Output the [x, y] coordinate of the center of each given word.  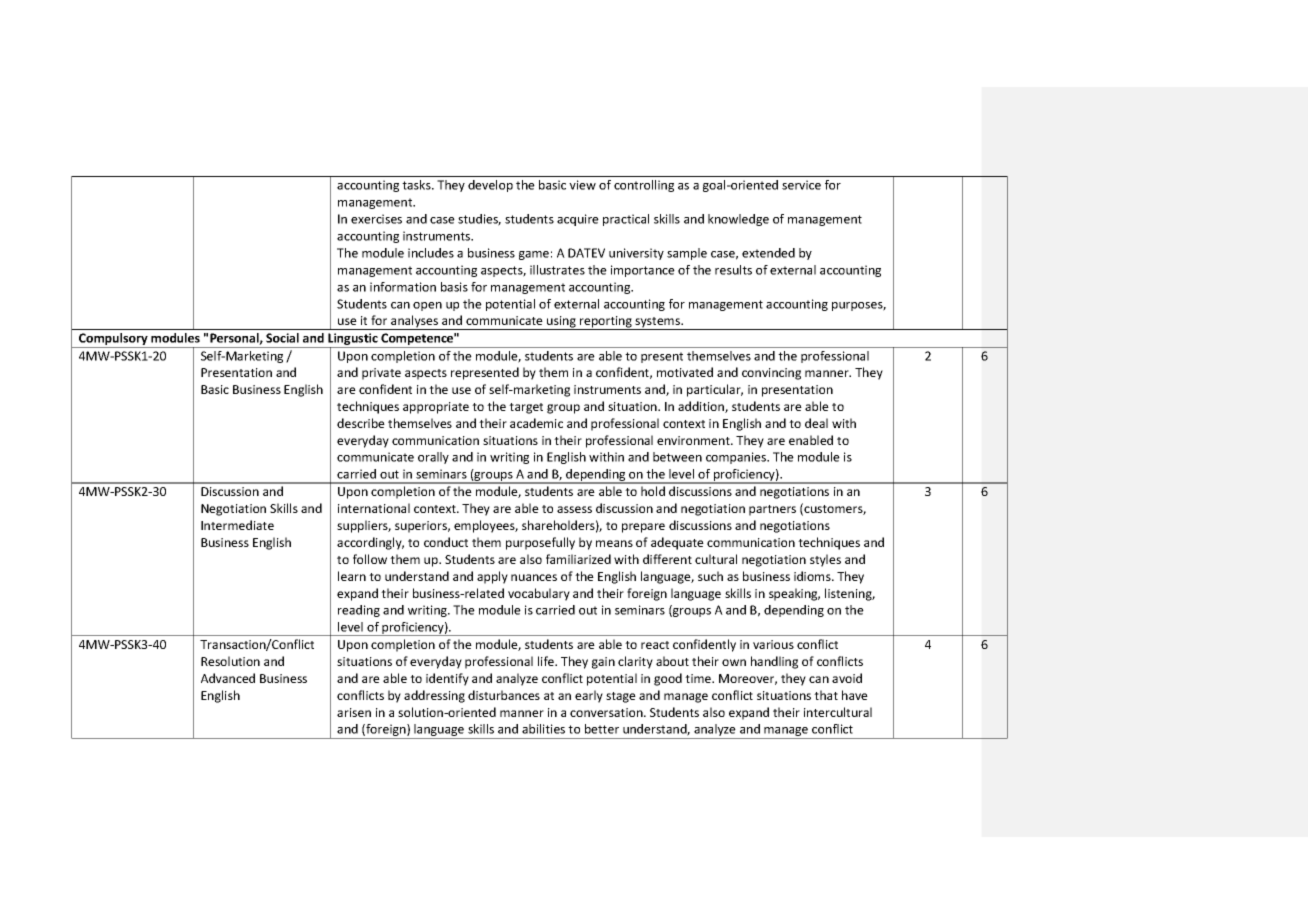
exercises [376, 219]
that [826, 695]
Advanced [228, 678]
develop [490, 186]
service [801, 185]
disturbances [504, 695]
